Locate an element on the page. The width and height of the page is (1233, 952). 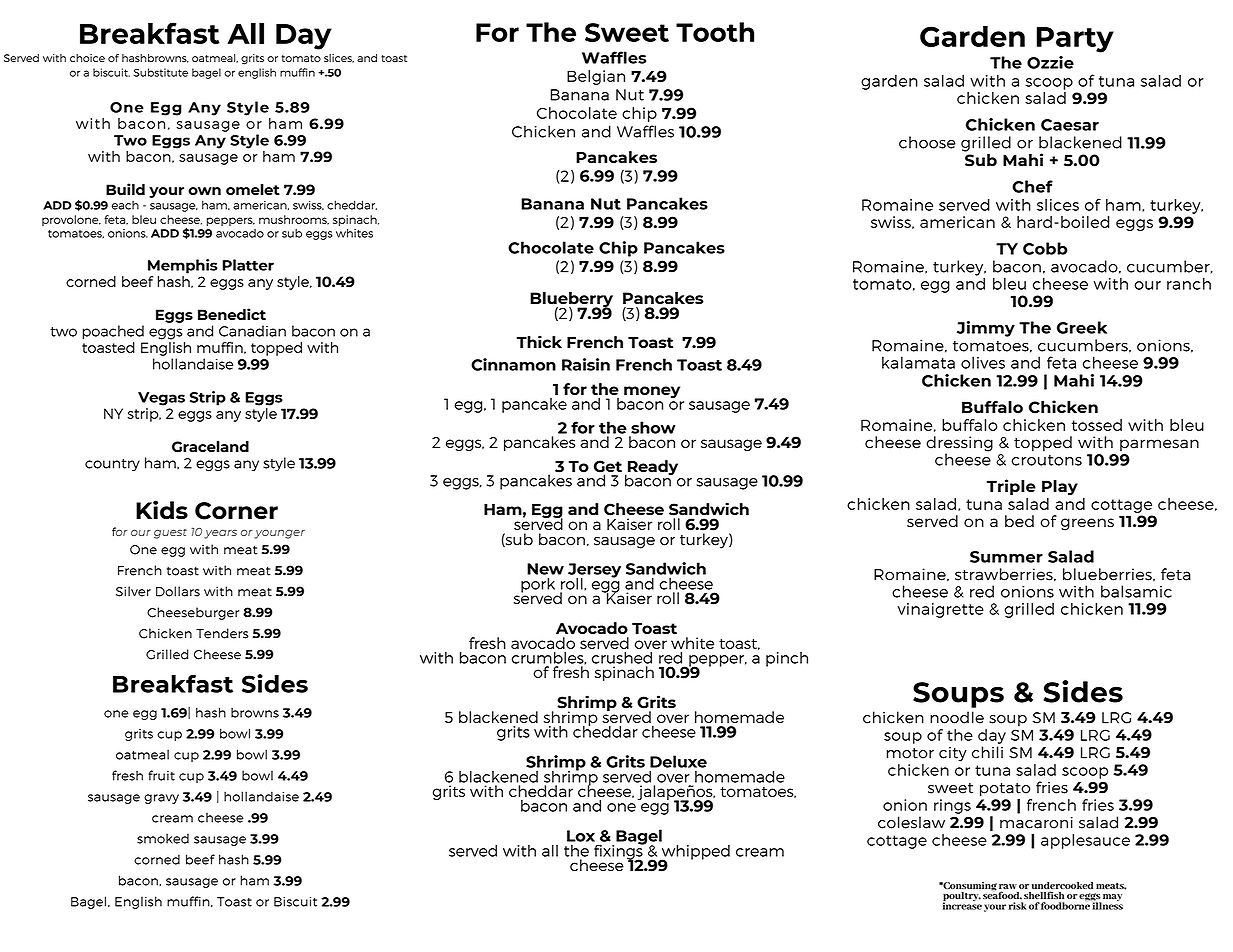
fruit is located at coordinates (161, 775).
